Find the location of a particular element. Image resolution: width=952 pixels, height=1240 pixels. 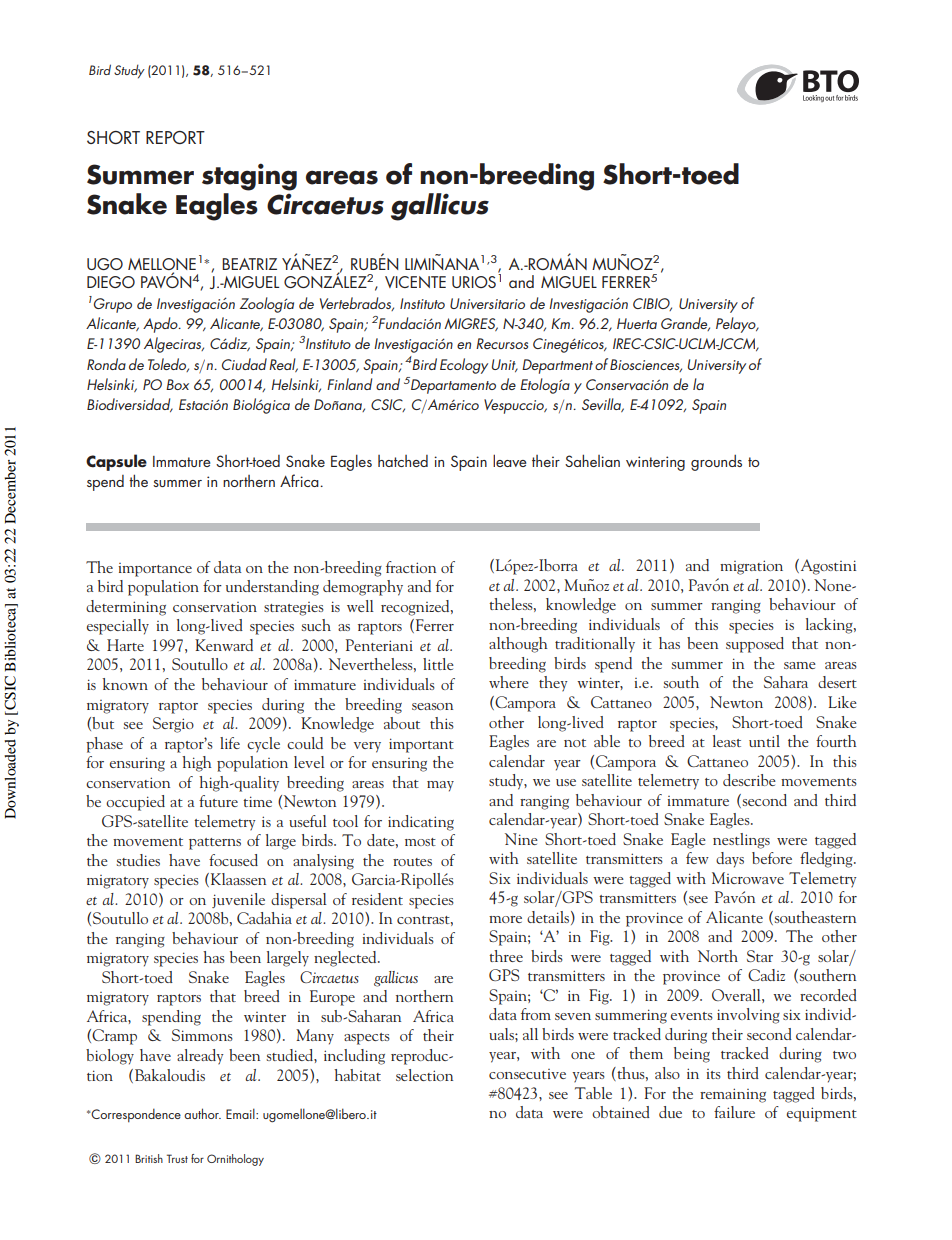

failure is located at coordinates (734, 1112).
